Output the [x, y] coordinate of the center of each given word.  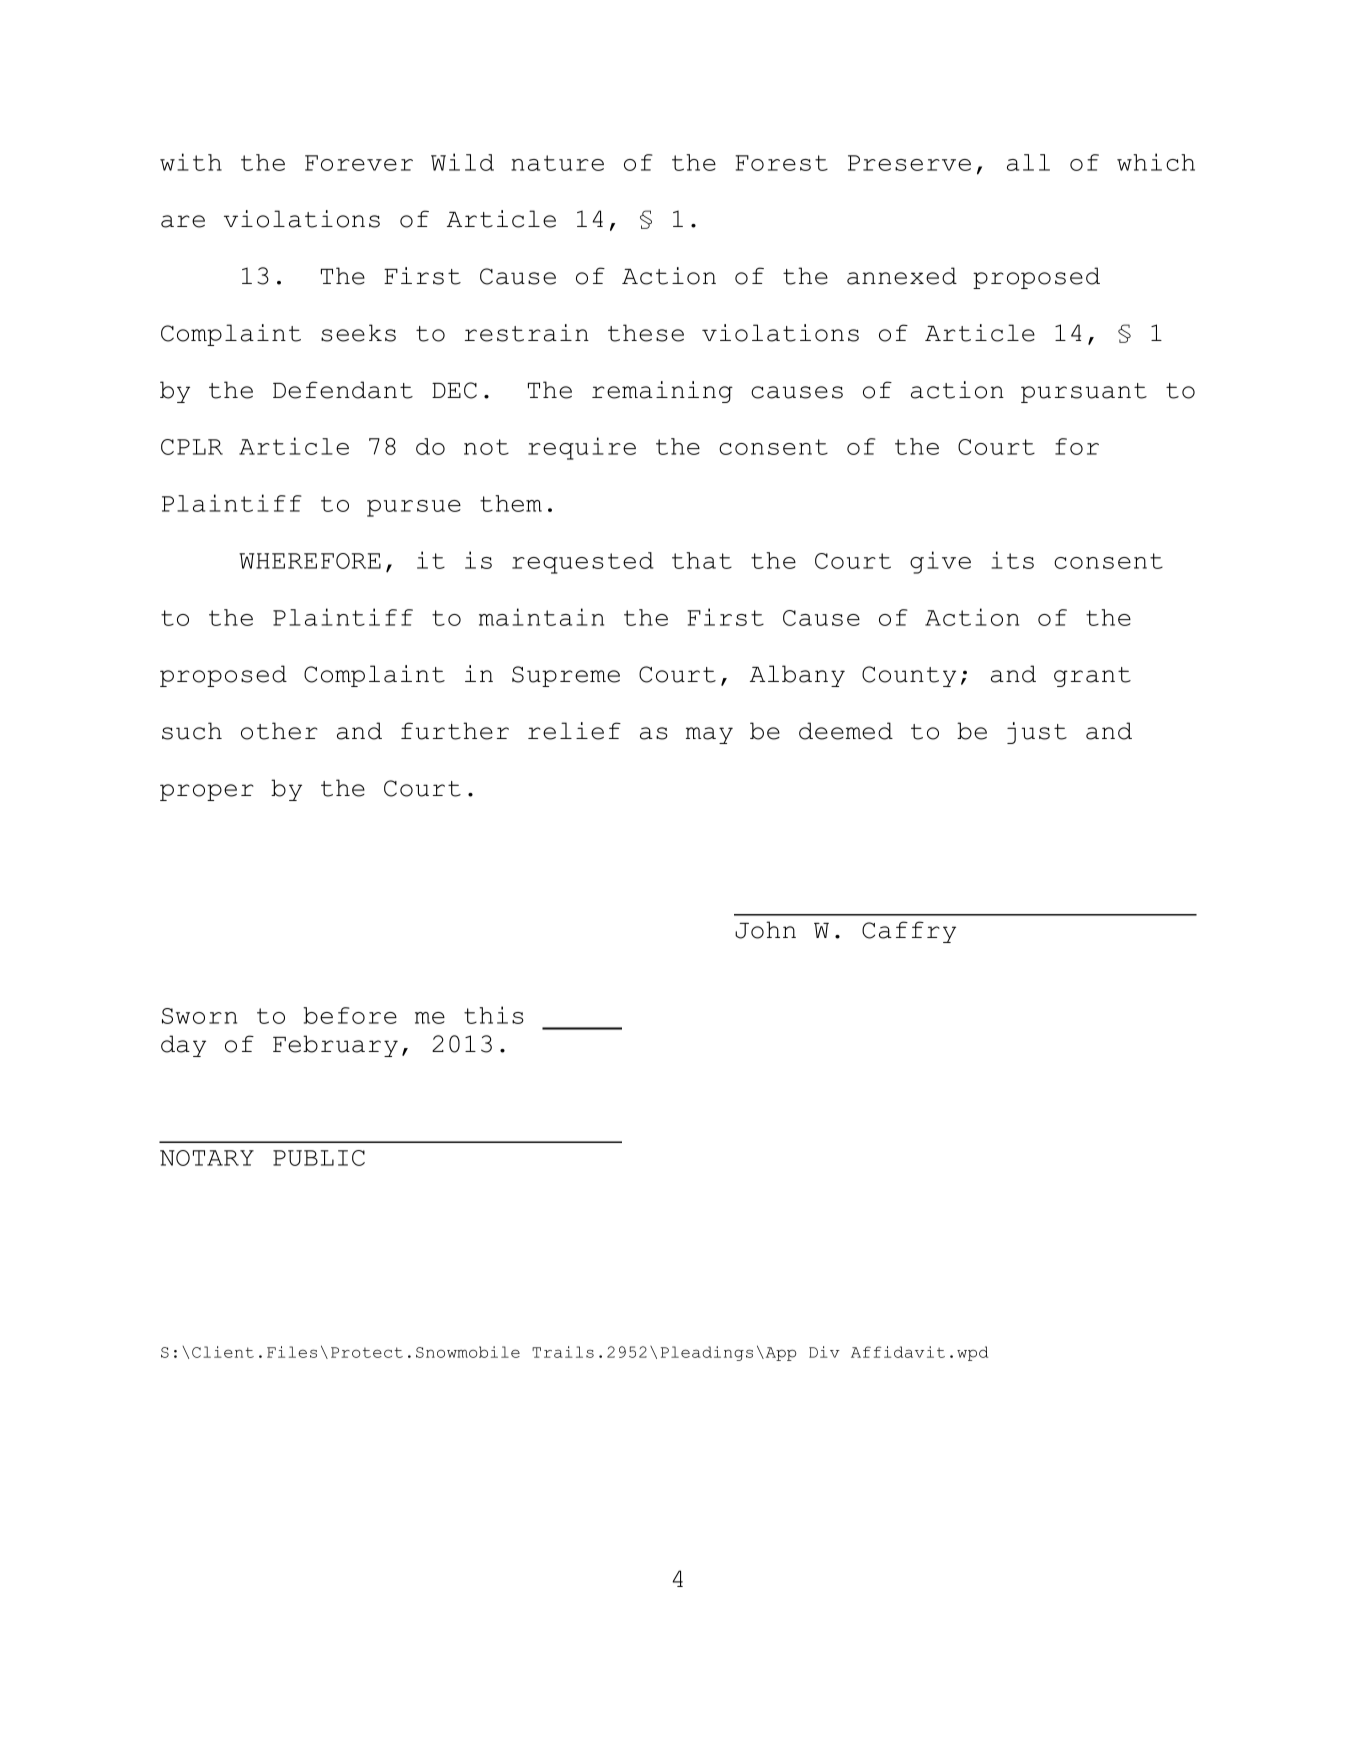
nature [557, 163]
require [582, 448]
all [1028, 162]
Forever [359, 163]
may [709, 735]
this [494, 1015]
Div [824, 1352]
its [1012, 560]
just [1037, 733]
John [765, 930]
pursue [414, 508]
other [279, 731]
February [335, 1046]
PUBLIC [319, 1158]
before [350, 1015]
